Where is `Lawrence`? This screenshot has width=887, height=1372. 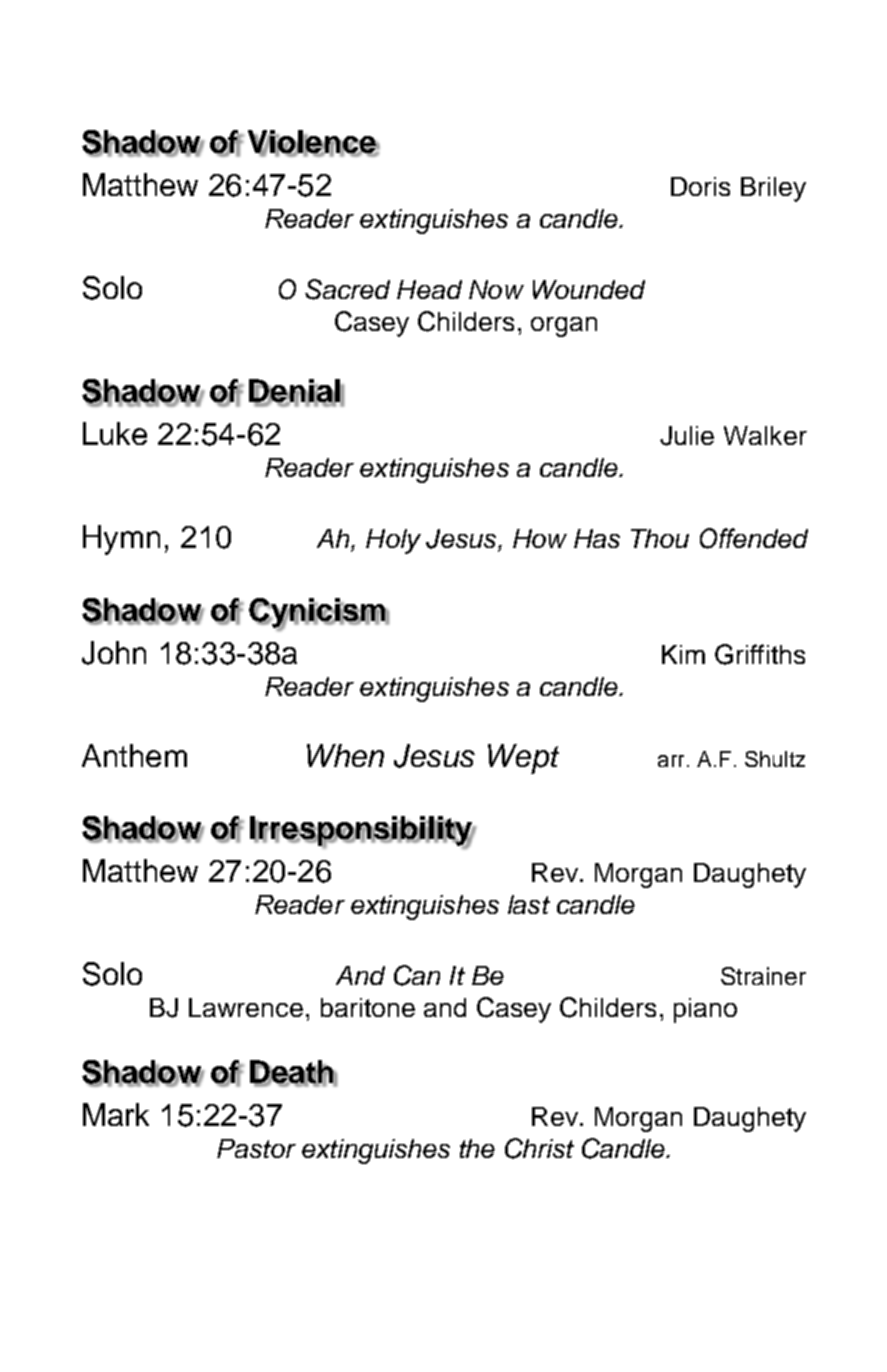
Lawrence is located at coordinates (246, 1007).
